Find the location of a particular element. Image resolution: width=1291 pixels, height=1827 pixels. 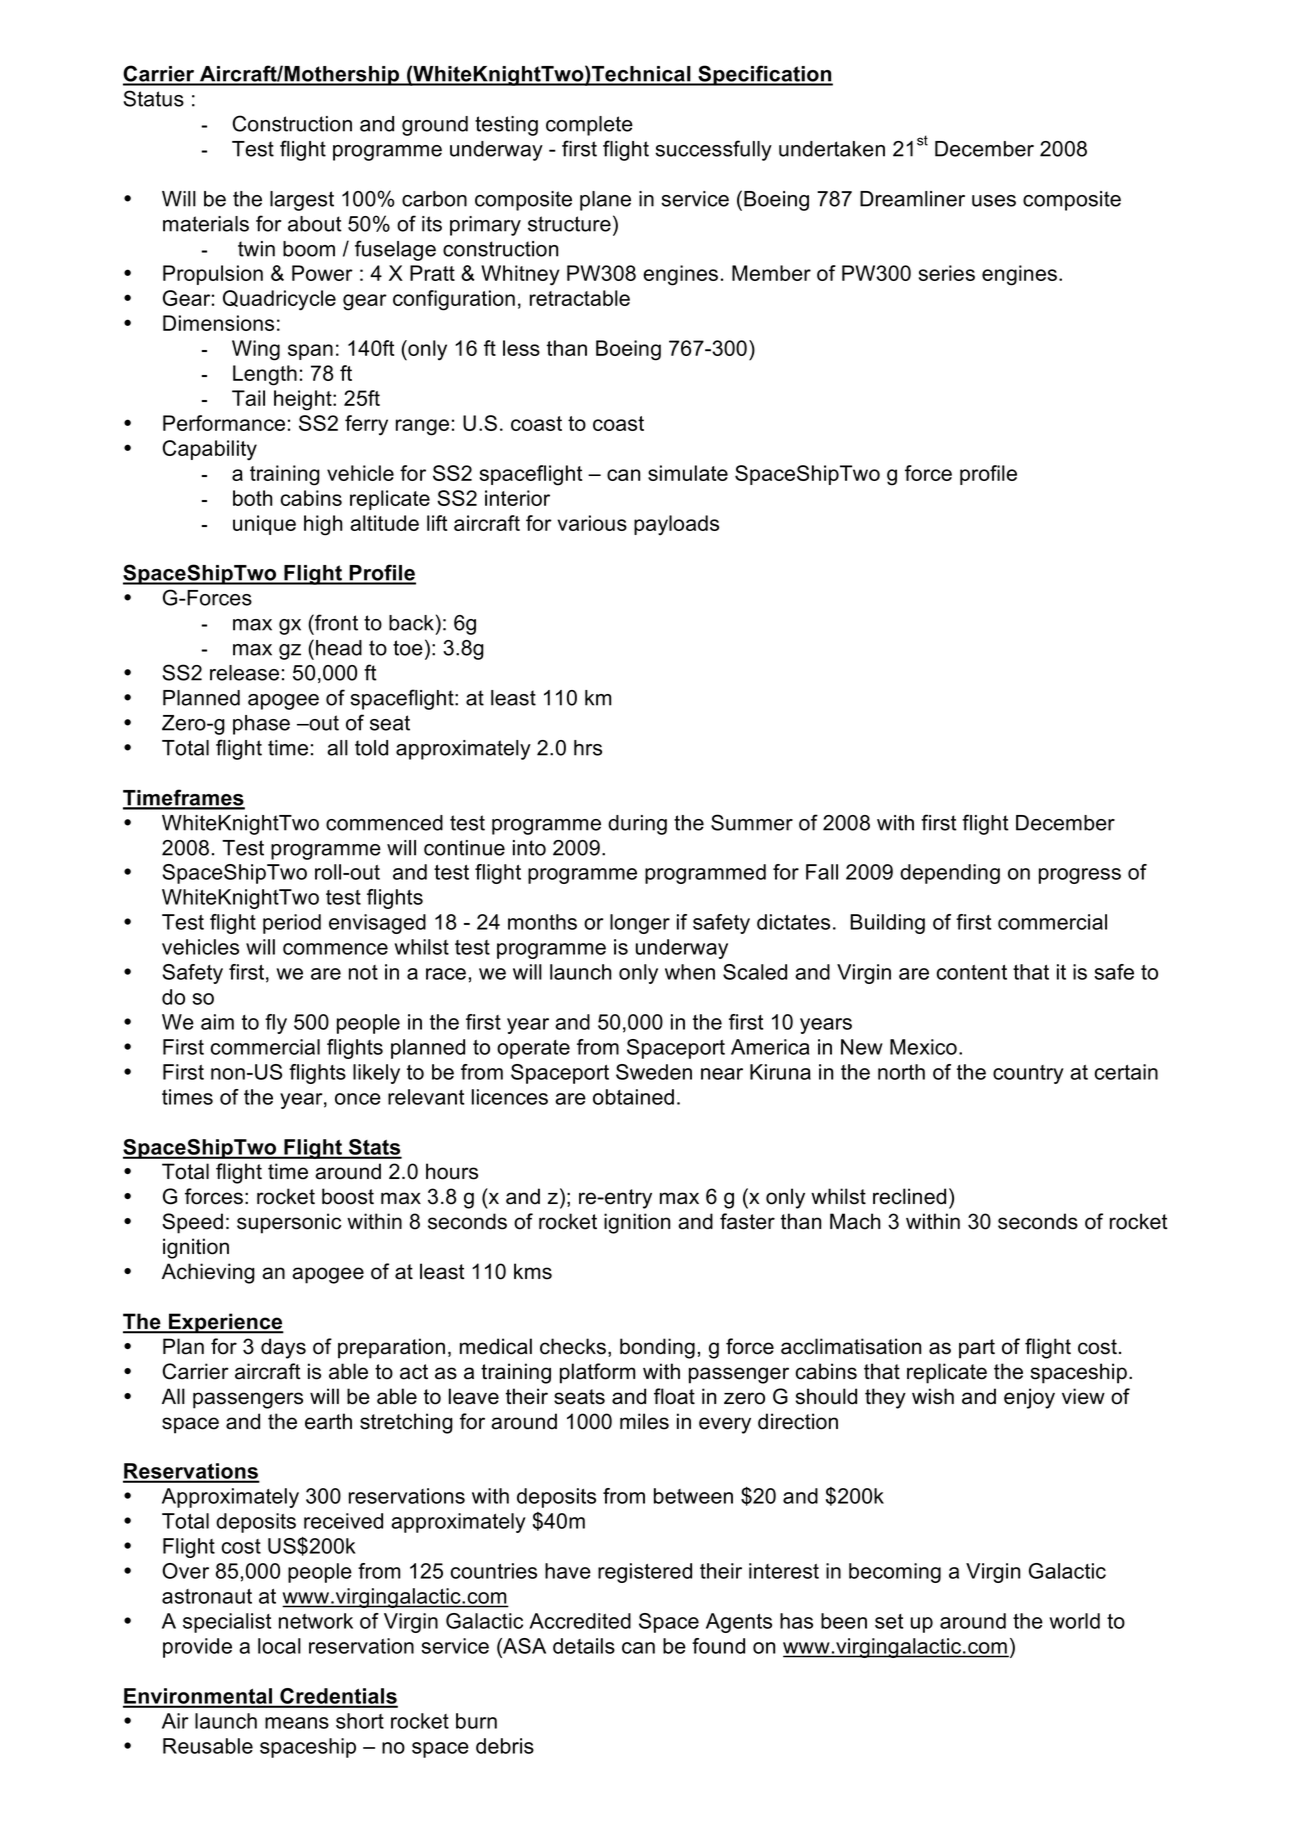

part is located at coordinates (977, 1349).
